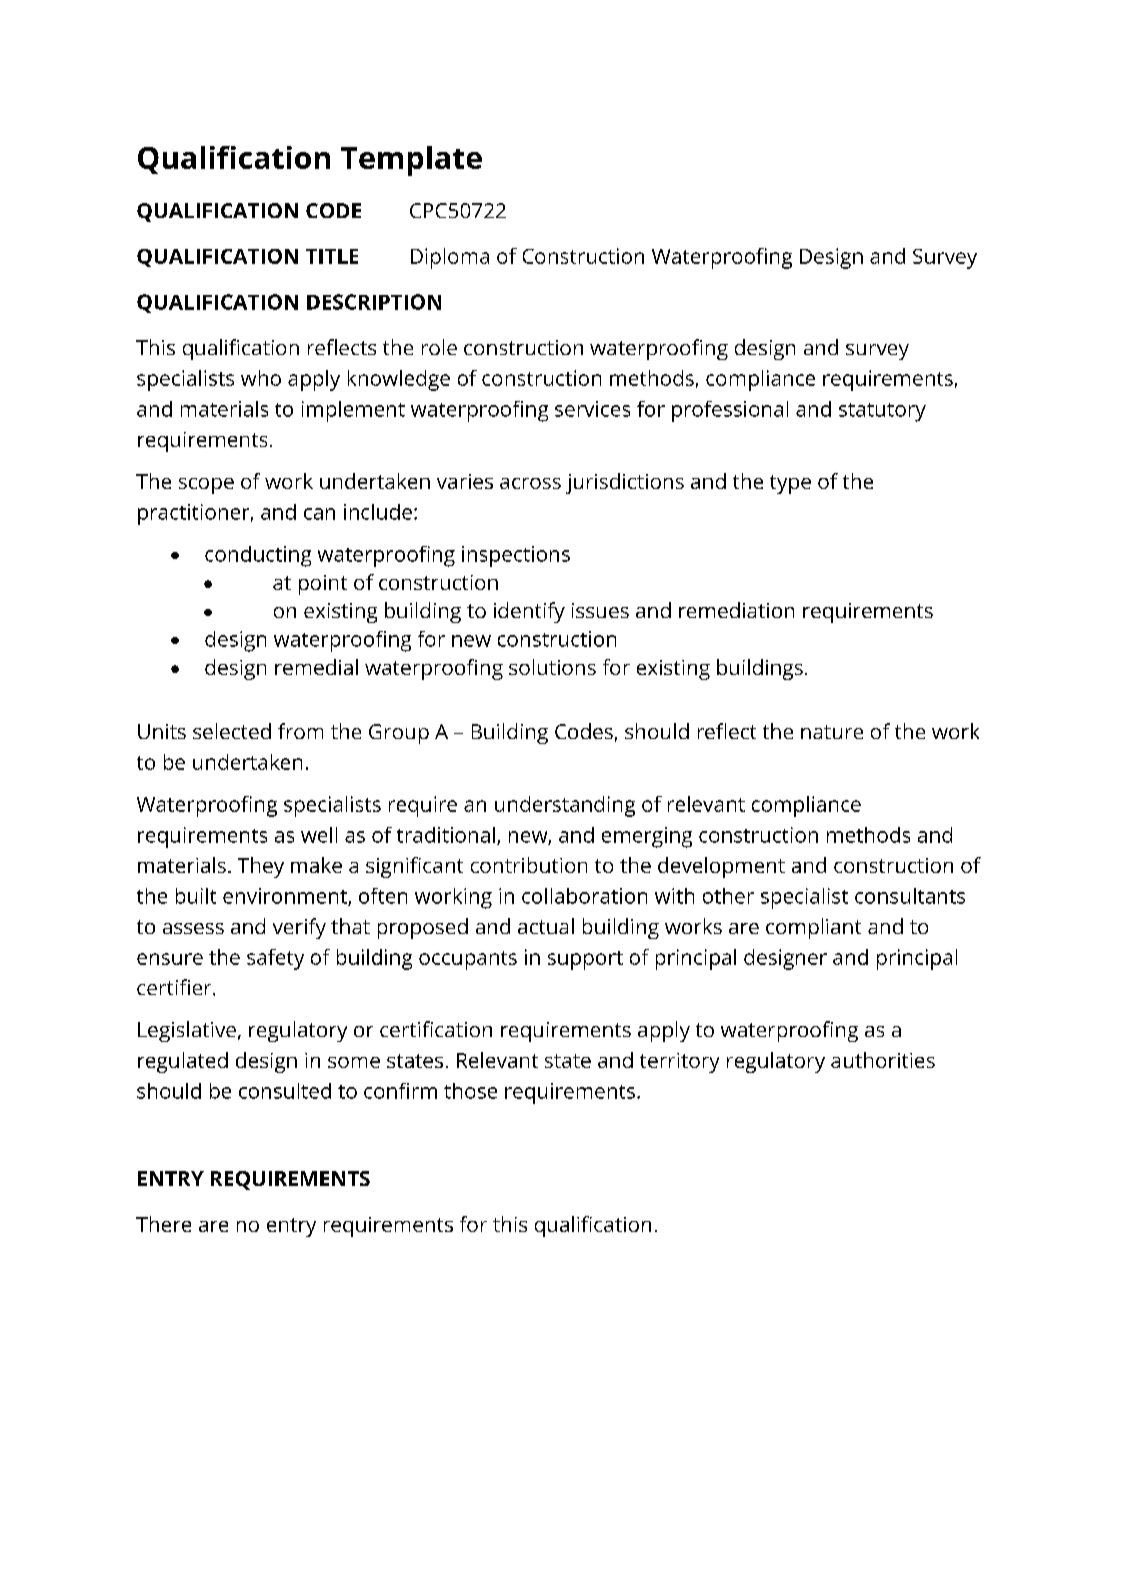 This screenshot has height=1593, width=1126. What do you see at coordinates (163, 1224) in the screenshot?
I see `There` at bounding box center [163, 1224].
